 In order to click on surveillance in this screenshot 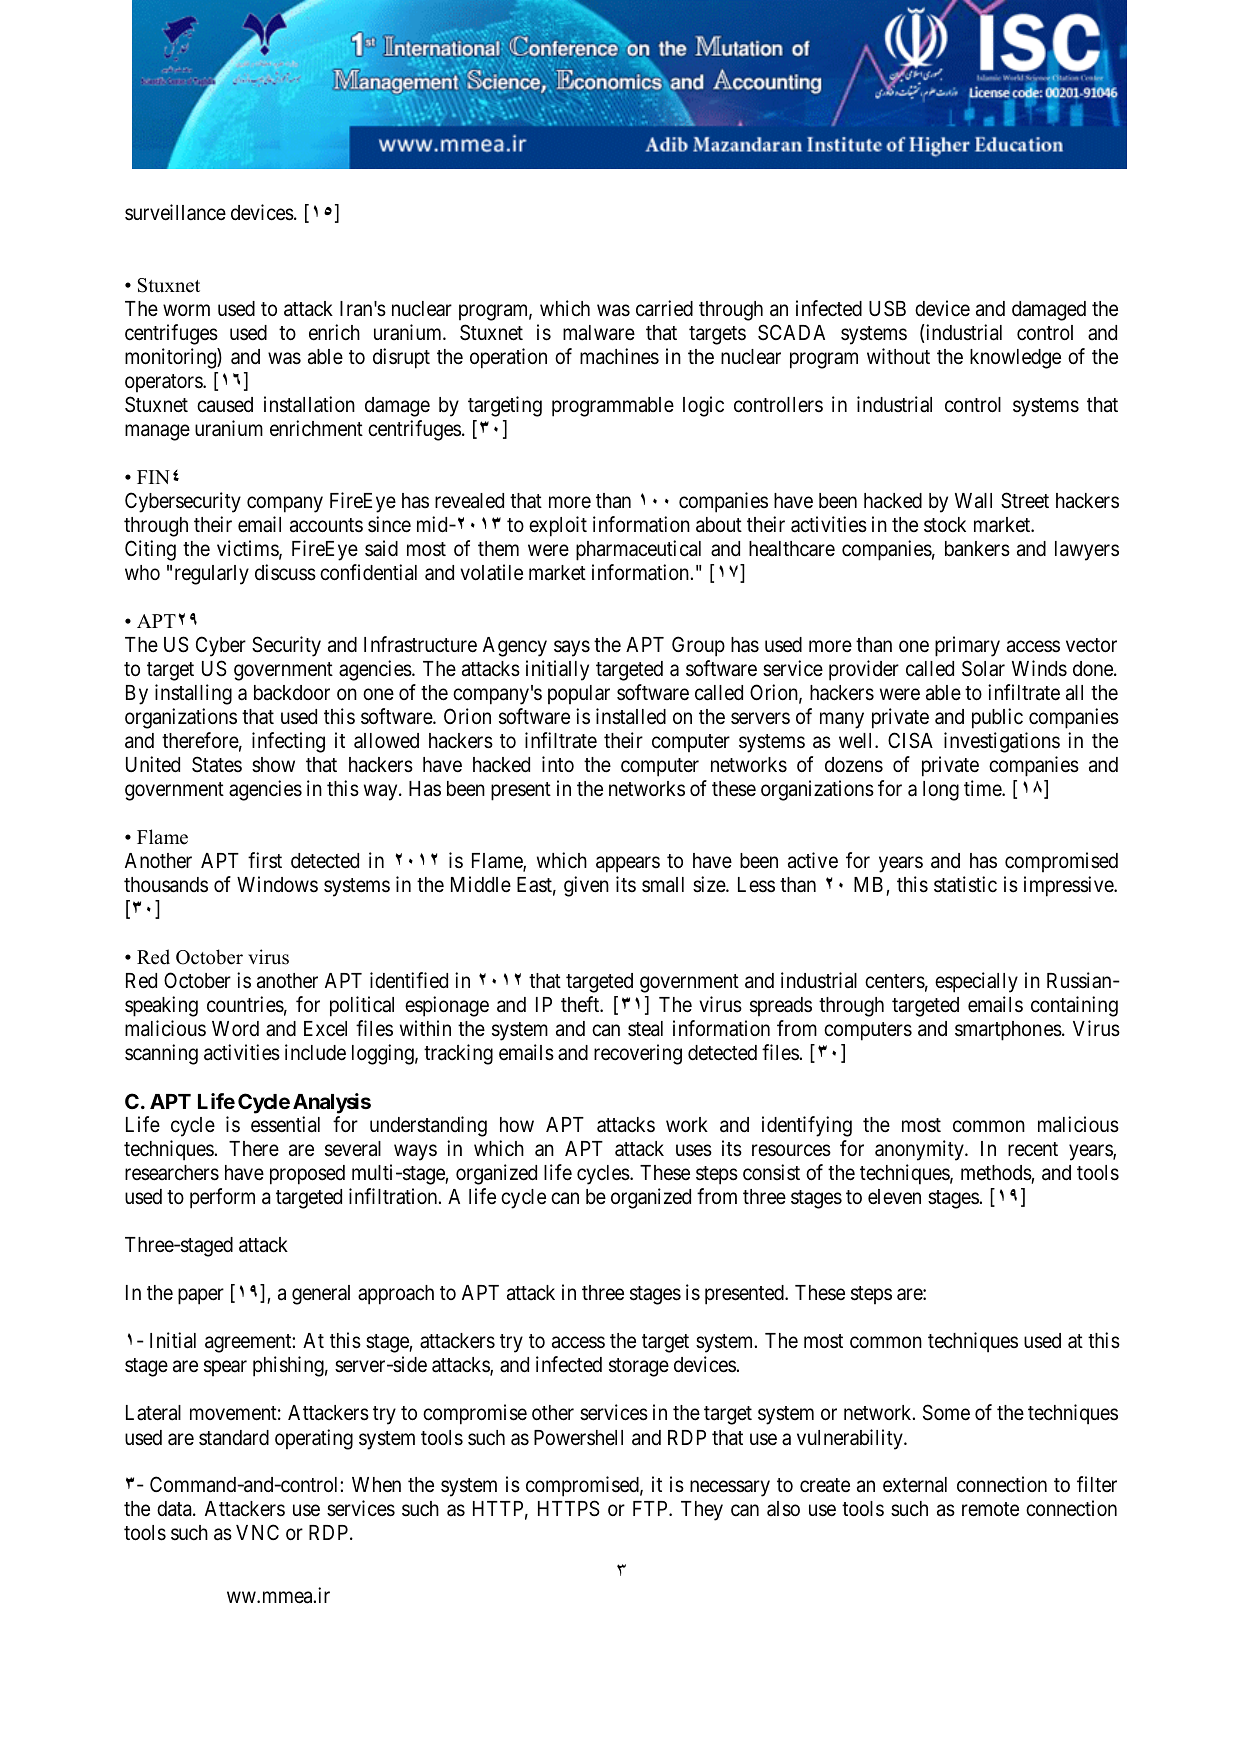, I will do `click(175, 212)`.
